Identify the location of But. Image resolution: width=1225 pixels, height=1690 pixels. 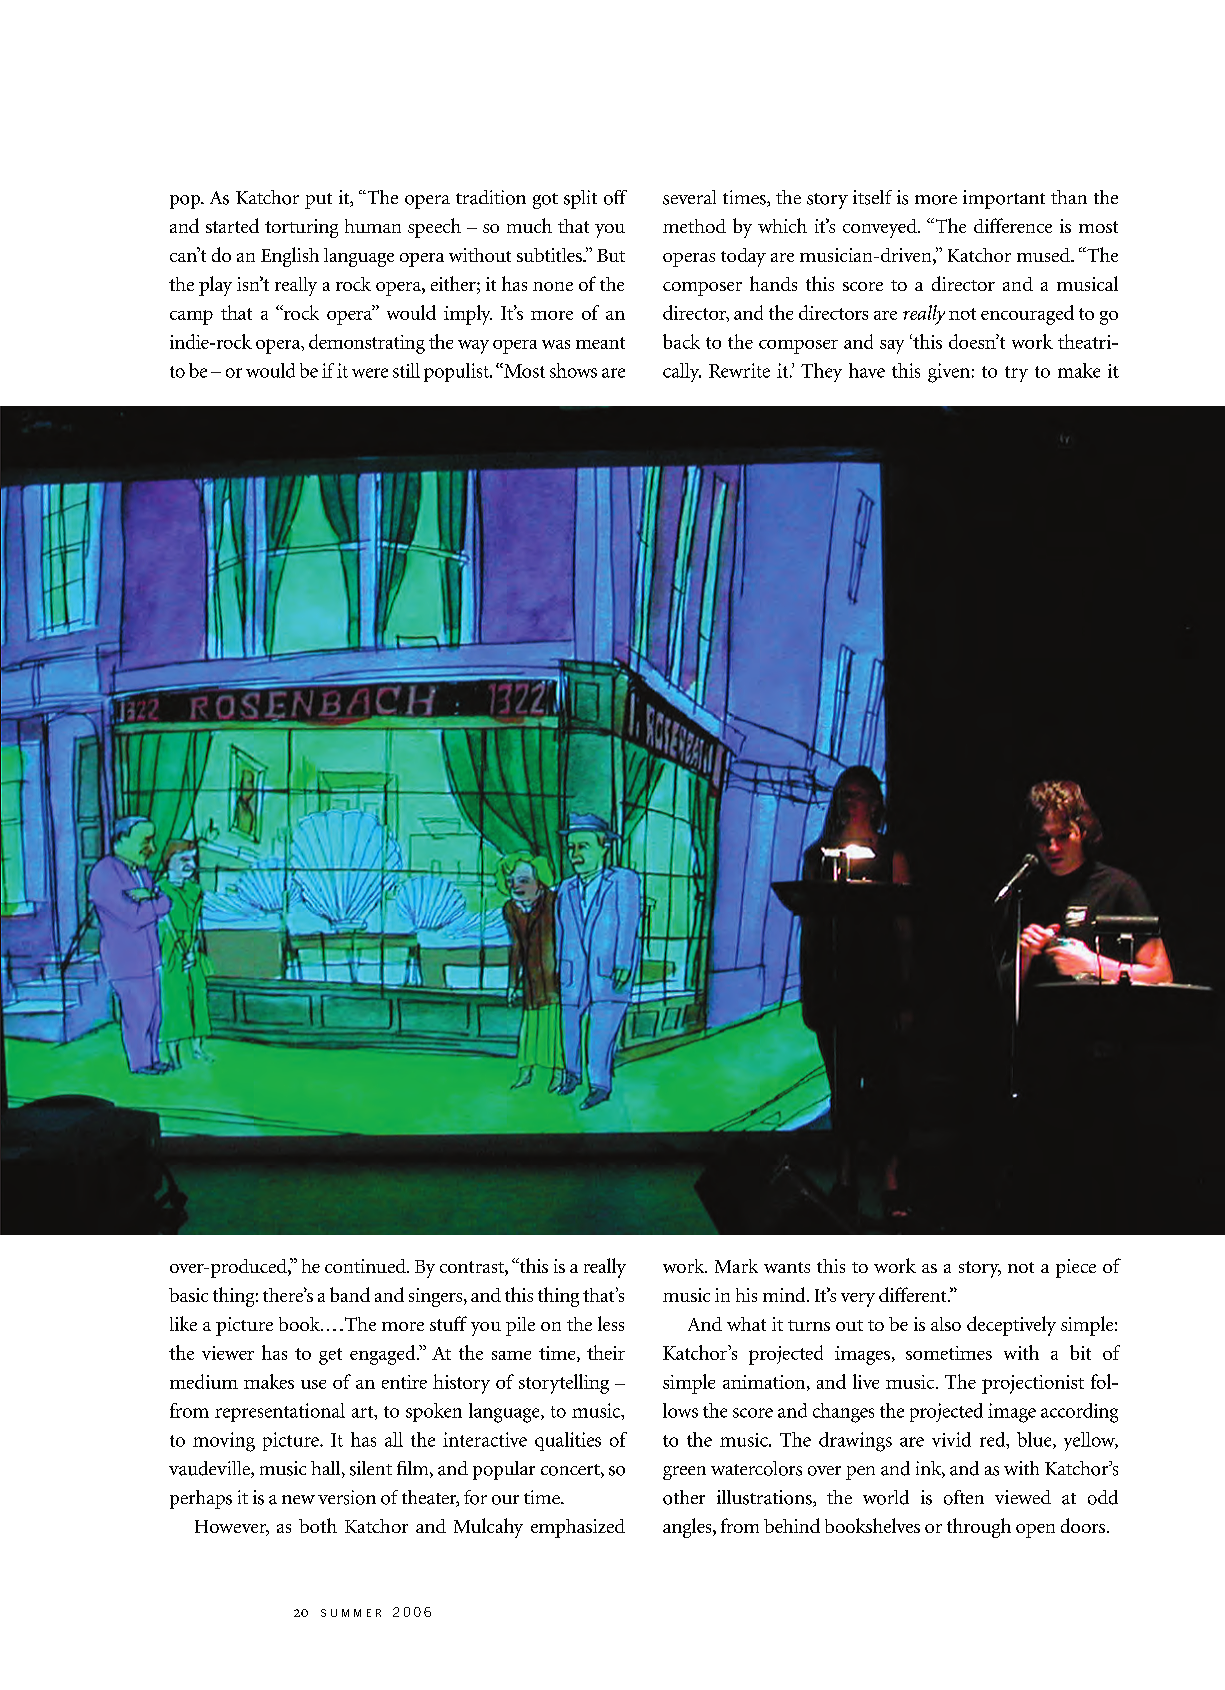
(611, 255).
